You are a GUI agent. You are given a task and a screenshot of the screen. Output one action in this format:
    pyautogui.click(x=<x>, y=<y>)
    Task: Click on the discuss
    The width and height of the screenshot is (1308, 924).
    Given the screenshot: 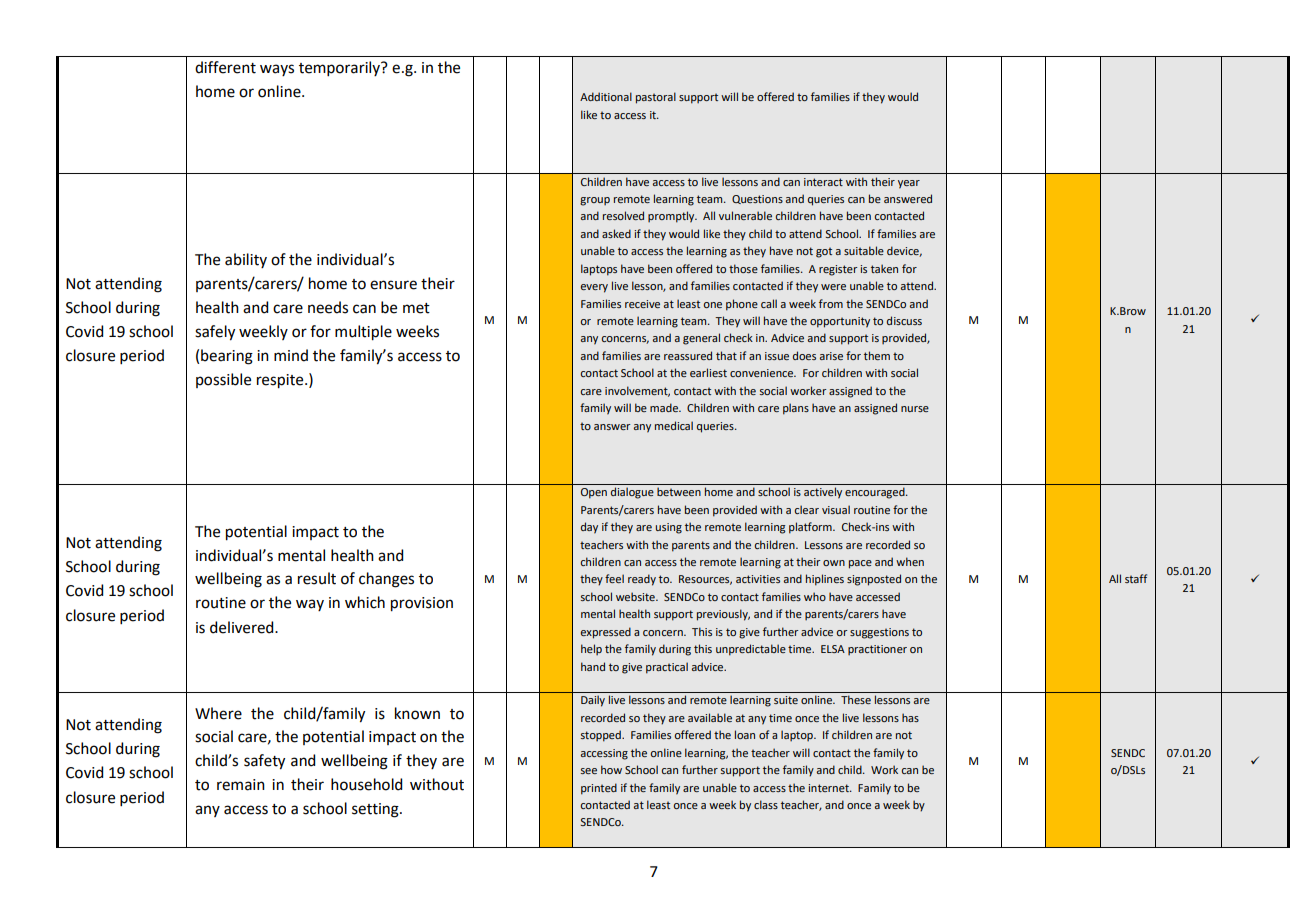 What is the action you would take?
    pyautogui.click(x=904, y=320)
